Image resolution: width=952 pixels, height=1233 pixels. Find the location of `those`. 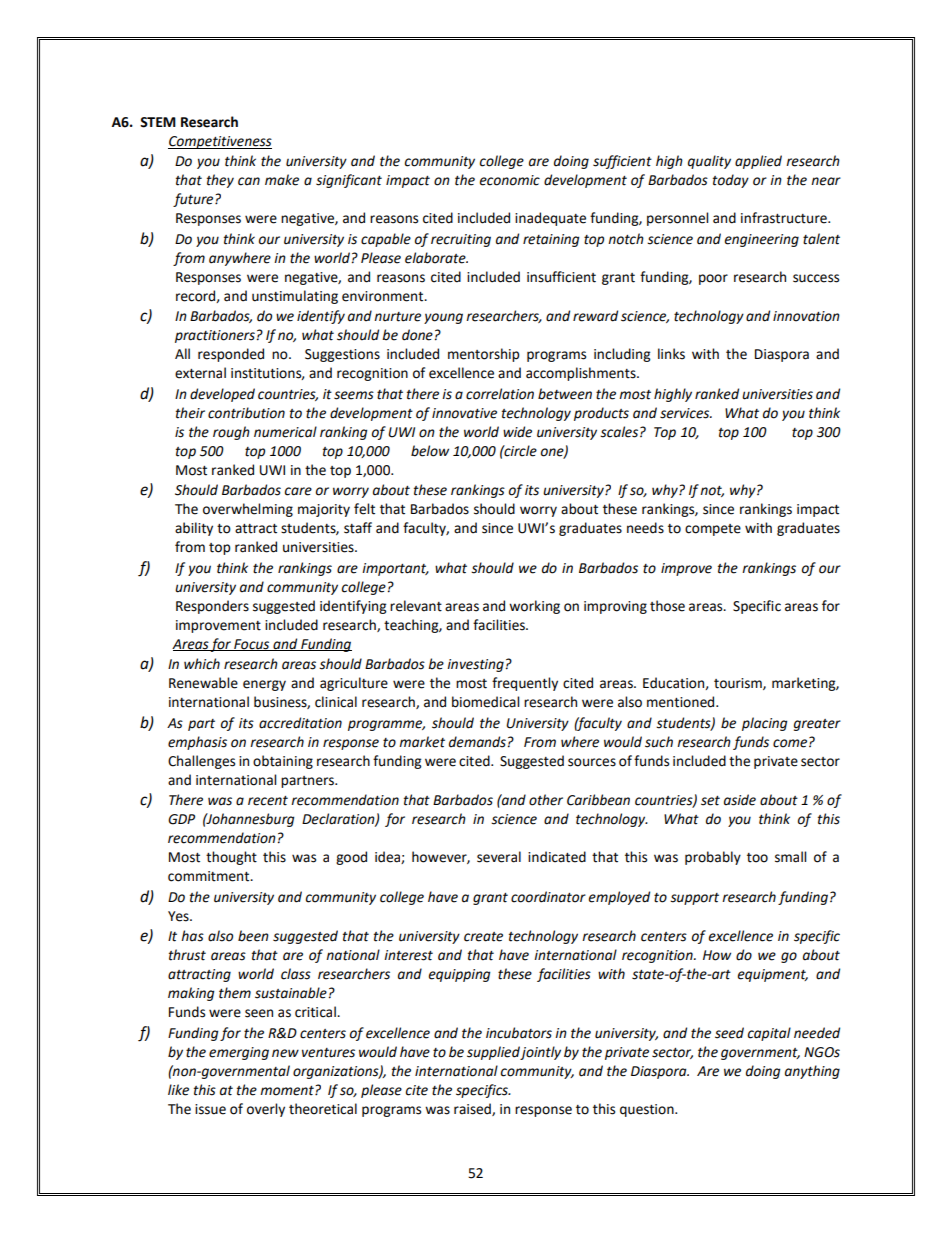

those is located at coordinates (667, 606).
